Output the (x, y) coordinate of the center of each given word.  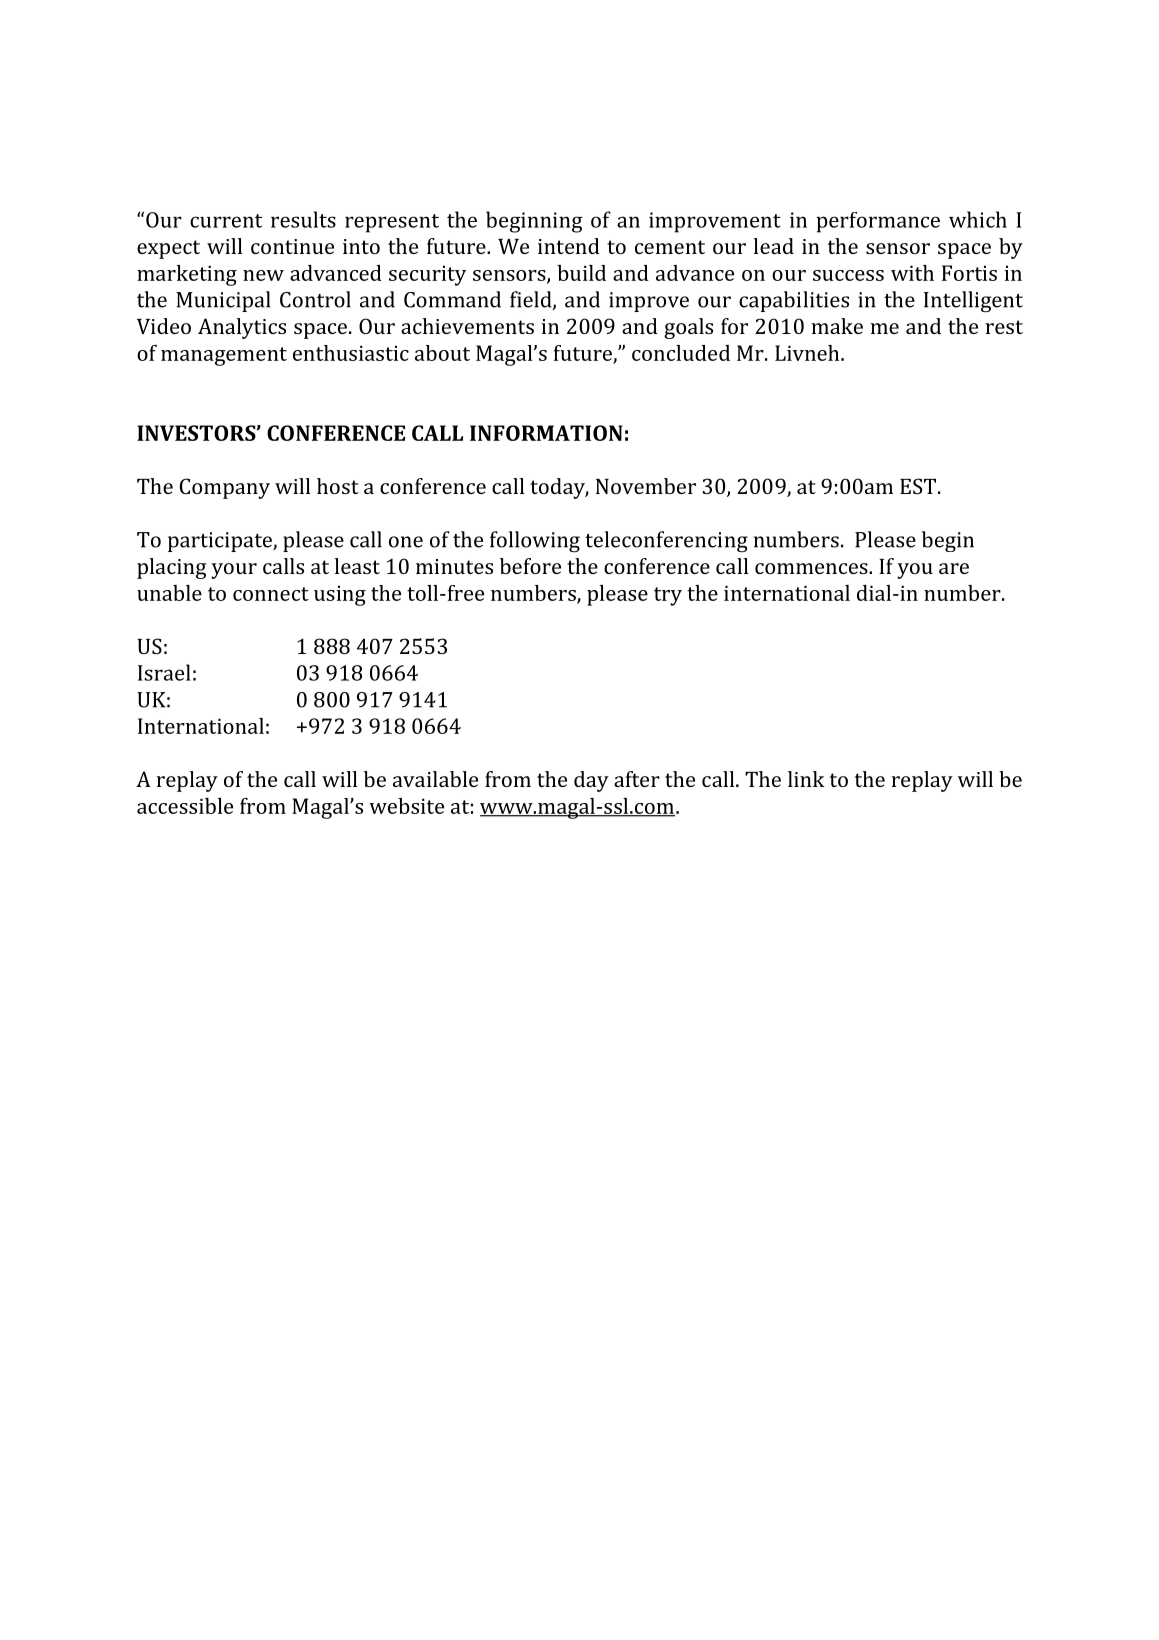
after (637, 779)
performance (878, 222)
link (806, 779)
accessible (185, 806)
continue (292, 246)
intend (569, 246)
